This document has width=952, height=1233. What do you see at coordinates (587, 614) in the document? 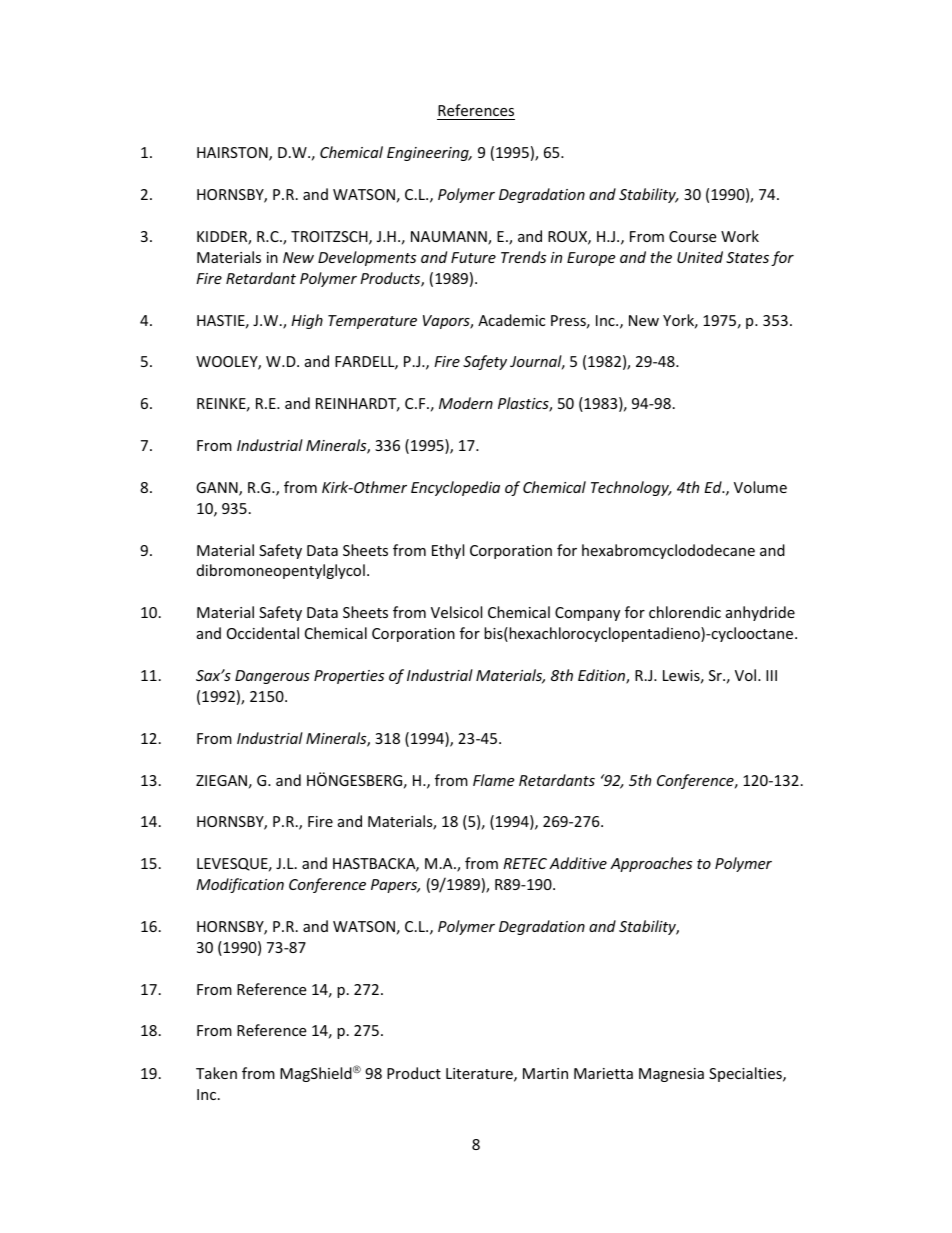
I see `Company` at bounding box center [587, 614].
